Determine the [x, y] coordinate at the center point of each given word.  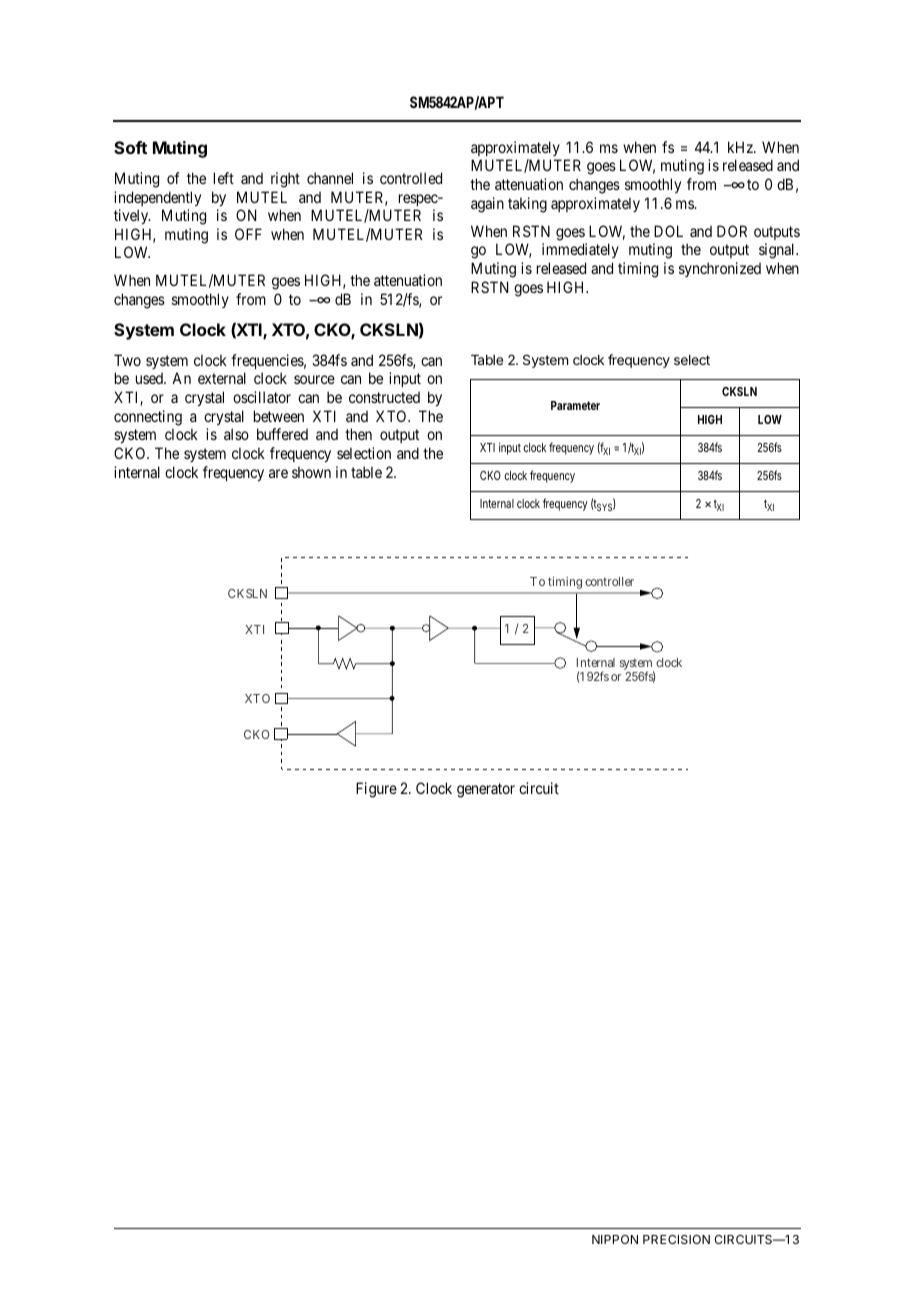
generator [486, 790]
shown [311, 472]
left [224, 178]
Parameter [575, 405]
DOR [732, 231]
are [278, 473]
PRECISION [676, 1239]
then [358, 434]
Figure [376, 790]
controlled [411, 178]
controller [609, 581]
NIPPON [615, 1239]
